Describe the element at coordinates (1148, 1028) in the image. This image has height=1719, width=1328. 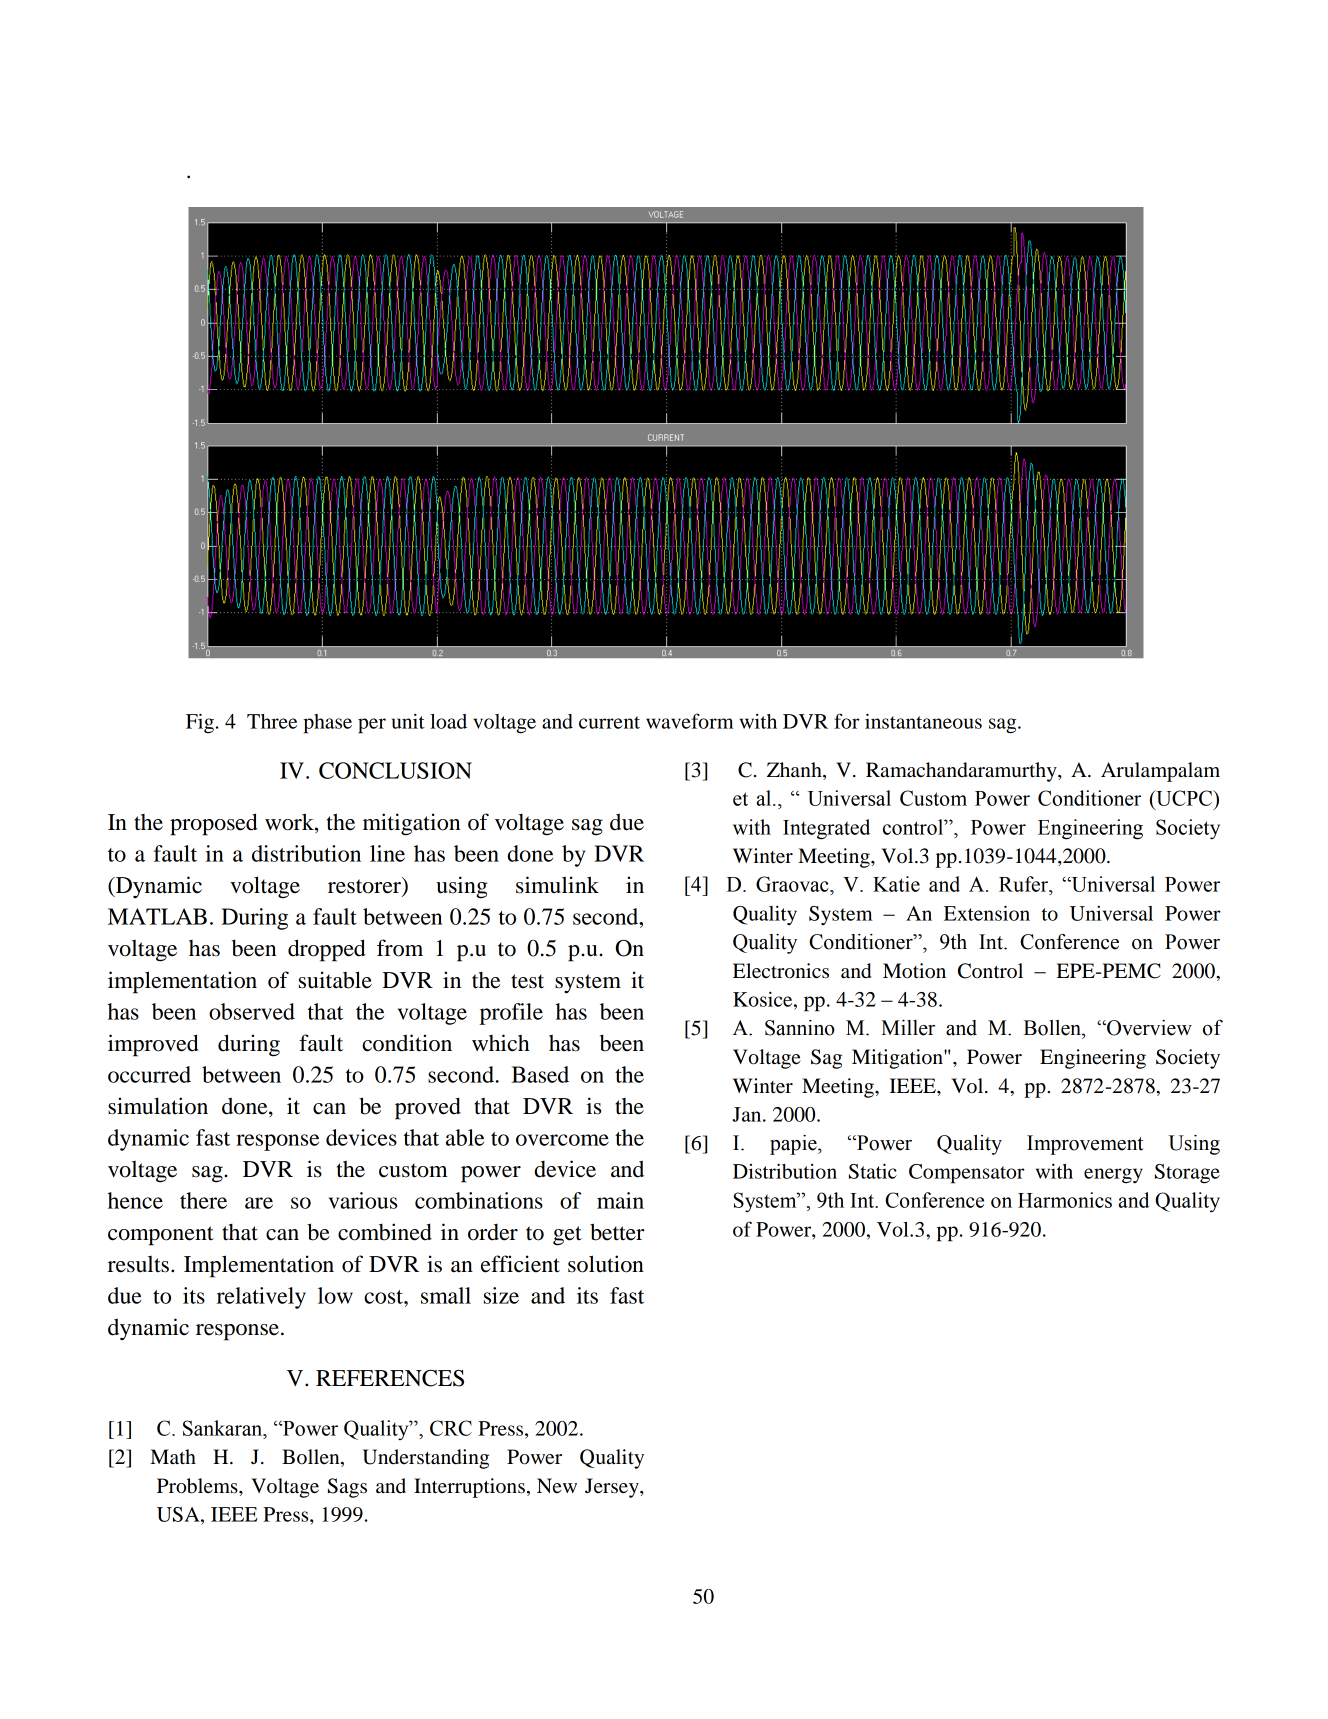
I see `Overview` at that location.
